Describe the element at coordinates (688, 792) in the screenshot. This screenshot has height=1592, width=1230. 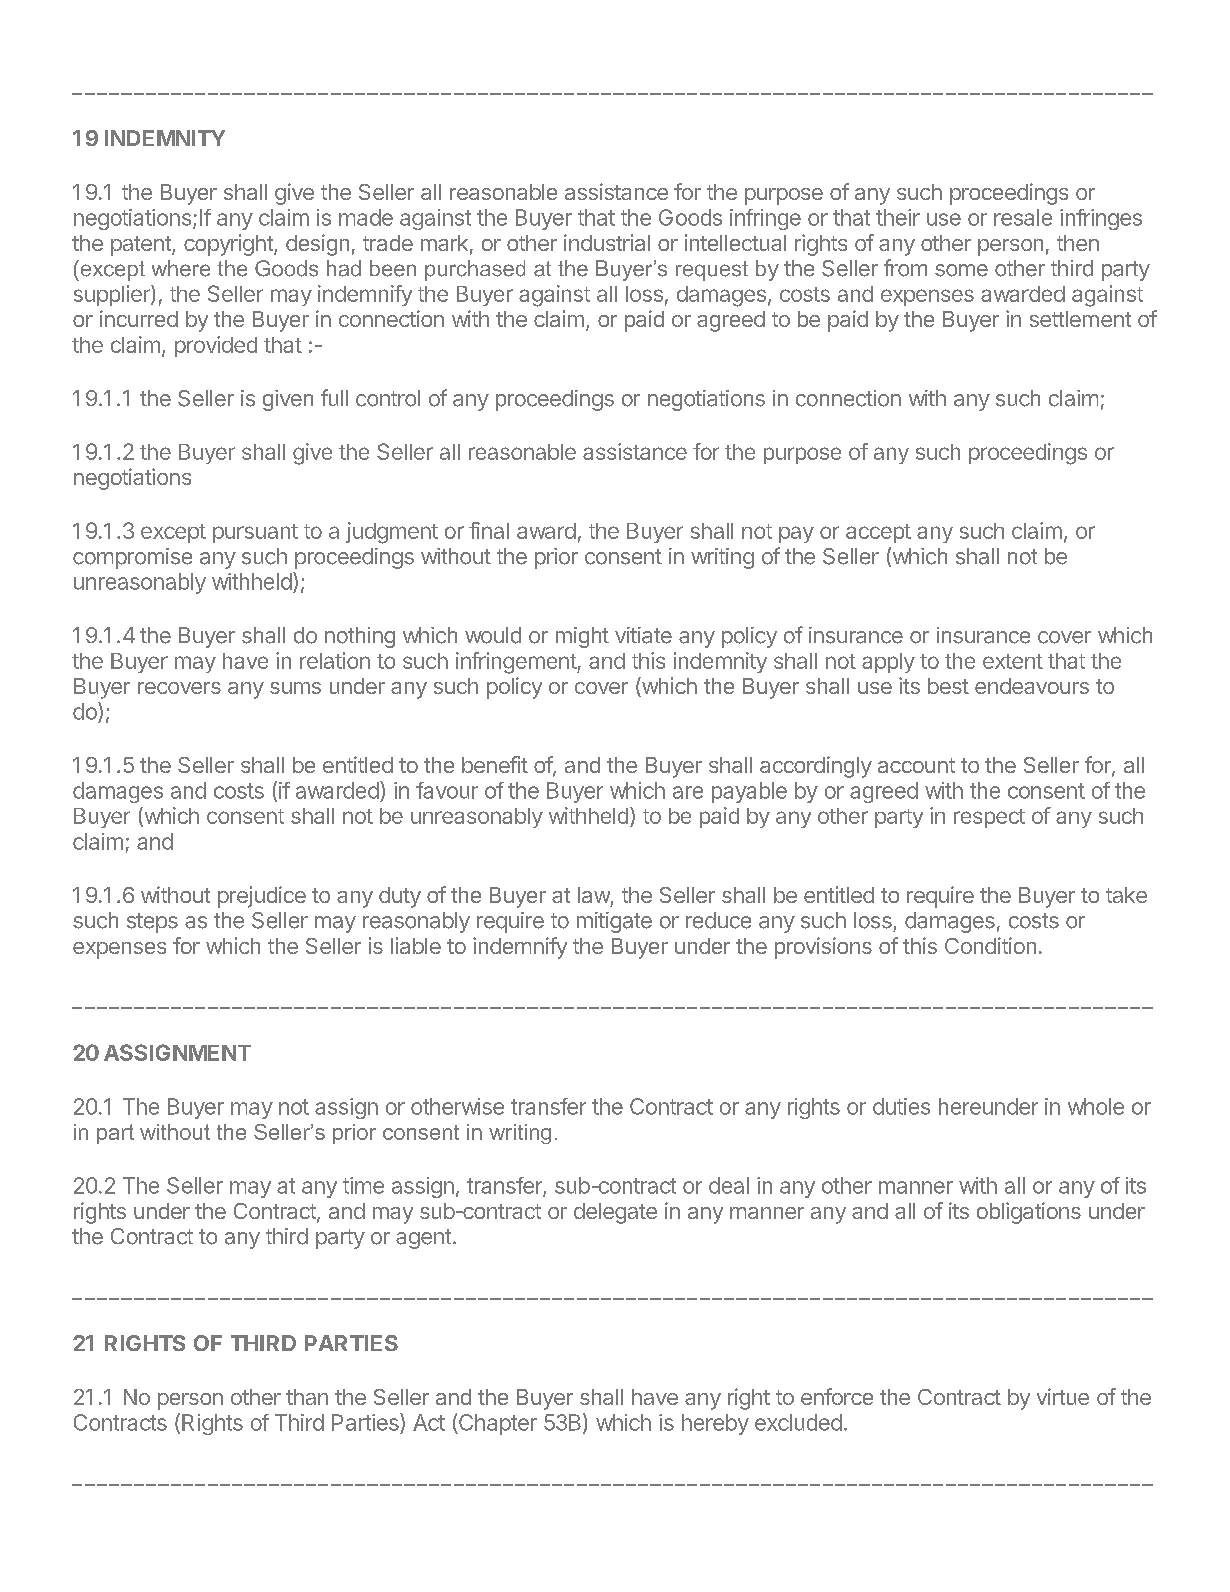
I see `are` at that location.
